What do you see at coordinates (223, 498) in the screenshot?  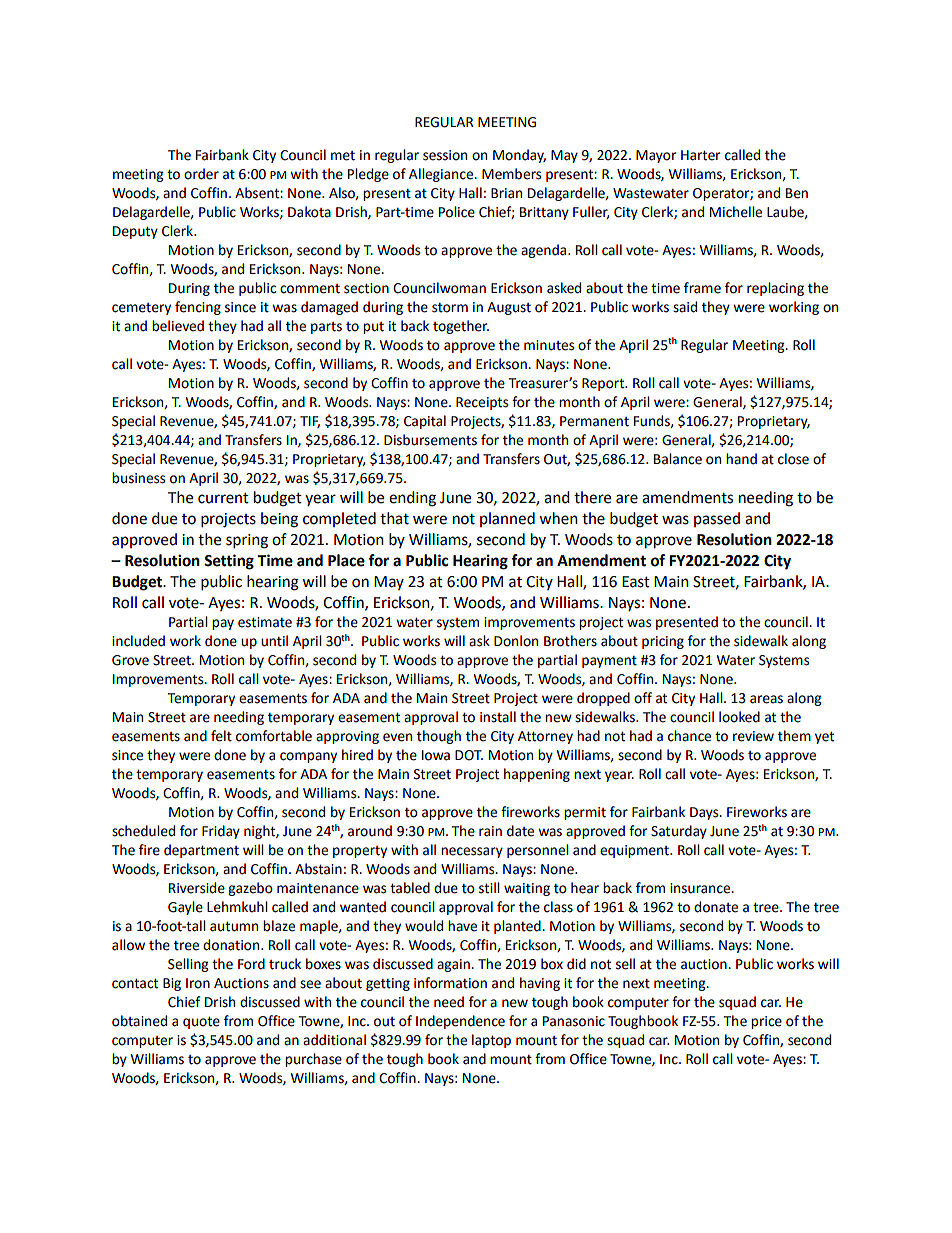 I see `current` at bounding box center [223, 498].
